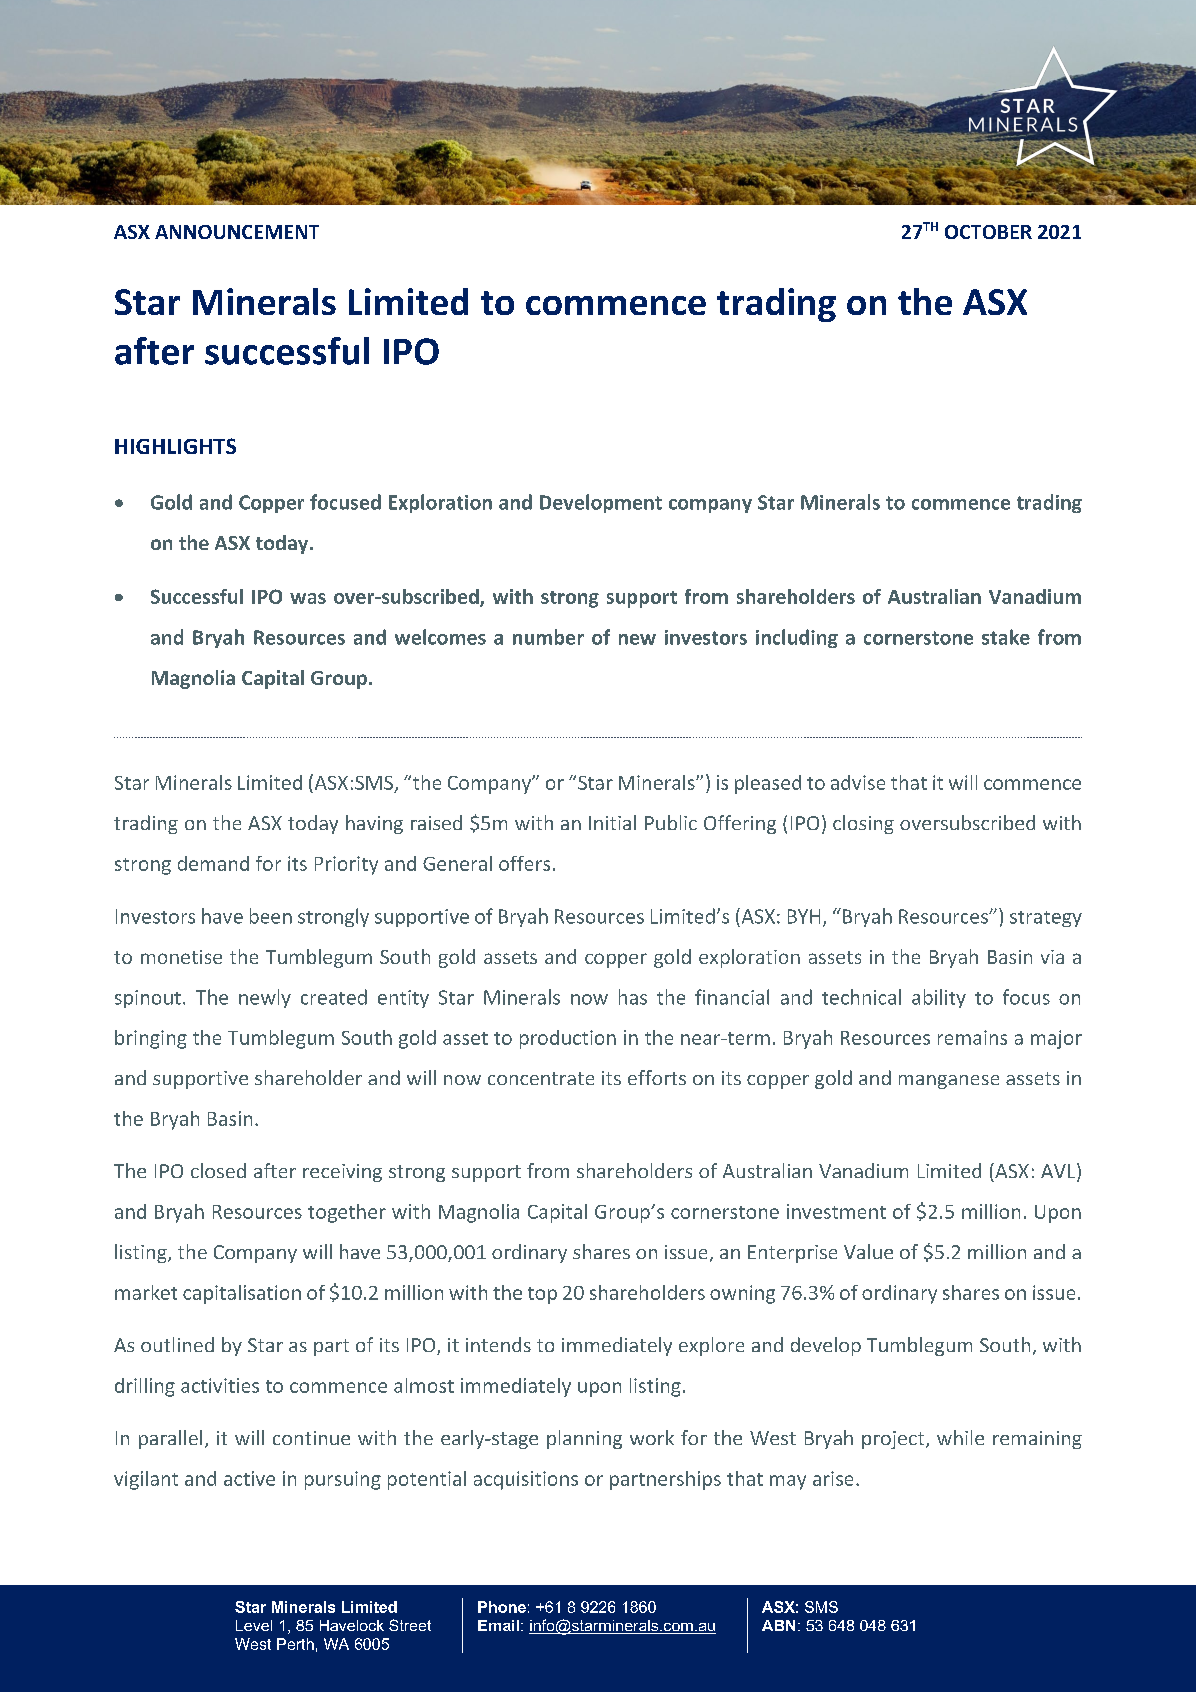 Image resolution: width=1196 pixels, height=1692 pixels. What do you see at coordinates (778, 1625) in the image?
I see `ABN` at bounding box center [778, 1625].
